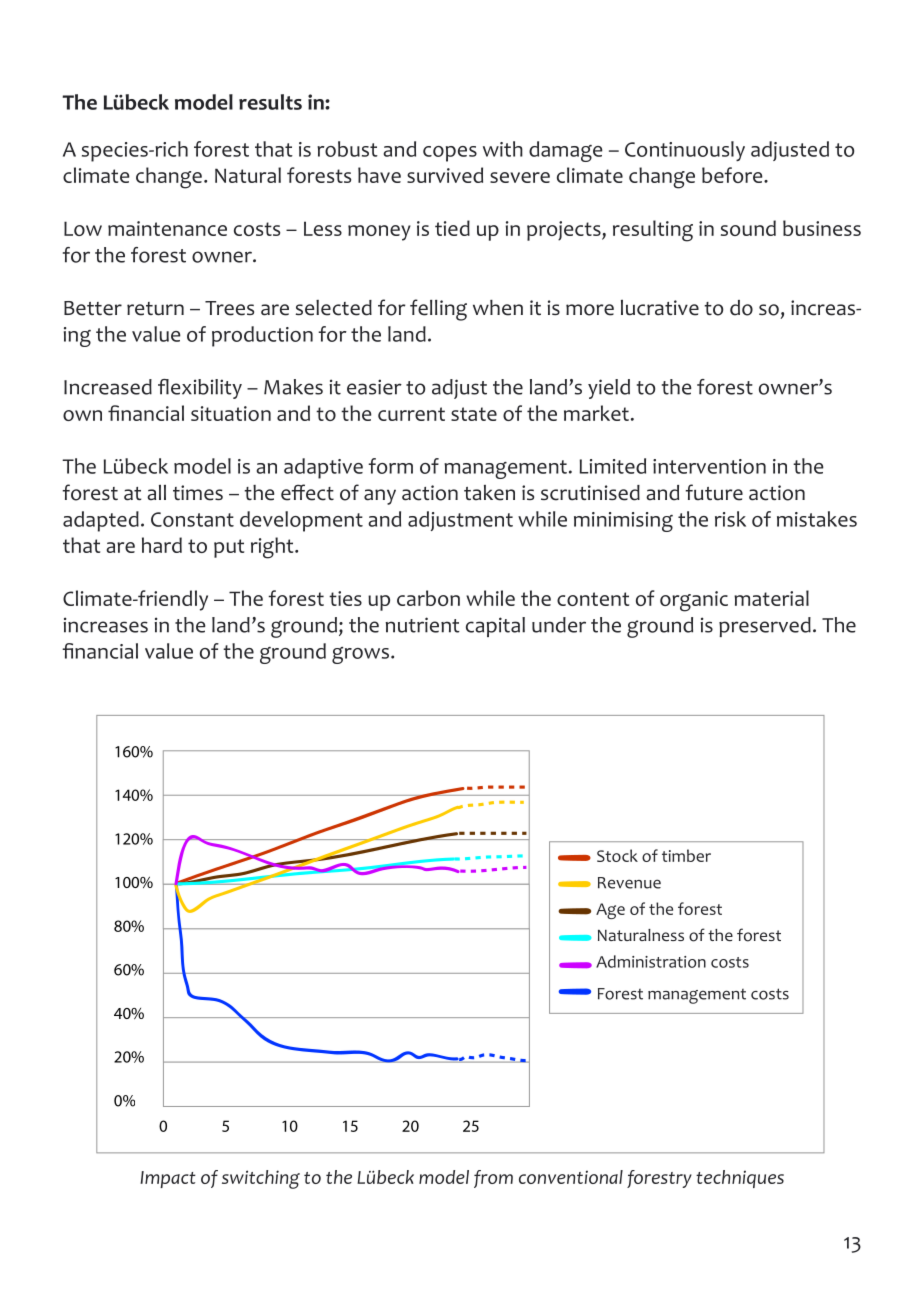 This document has width=924, height=1311. I want to click on copes, so click(450, 154).
